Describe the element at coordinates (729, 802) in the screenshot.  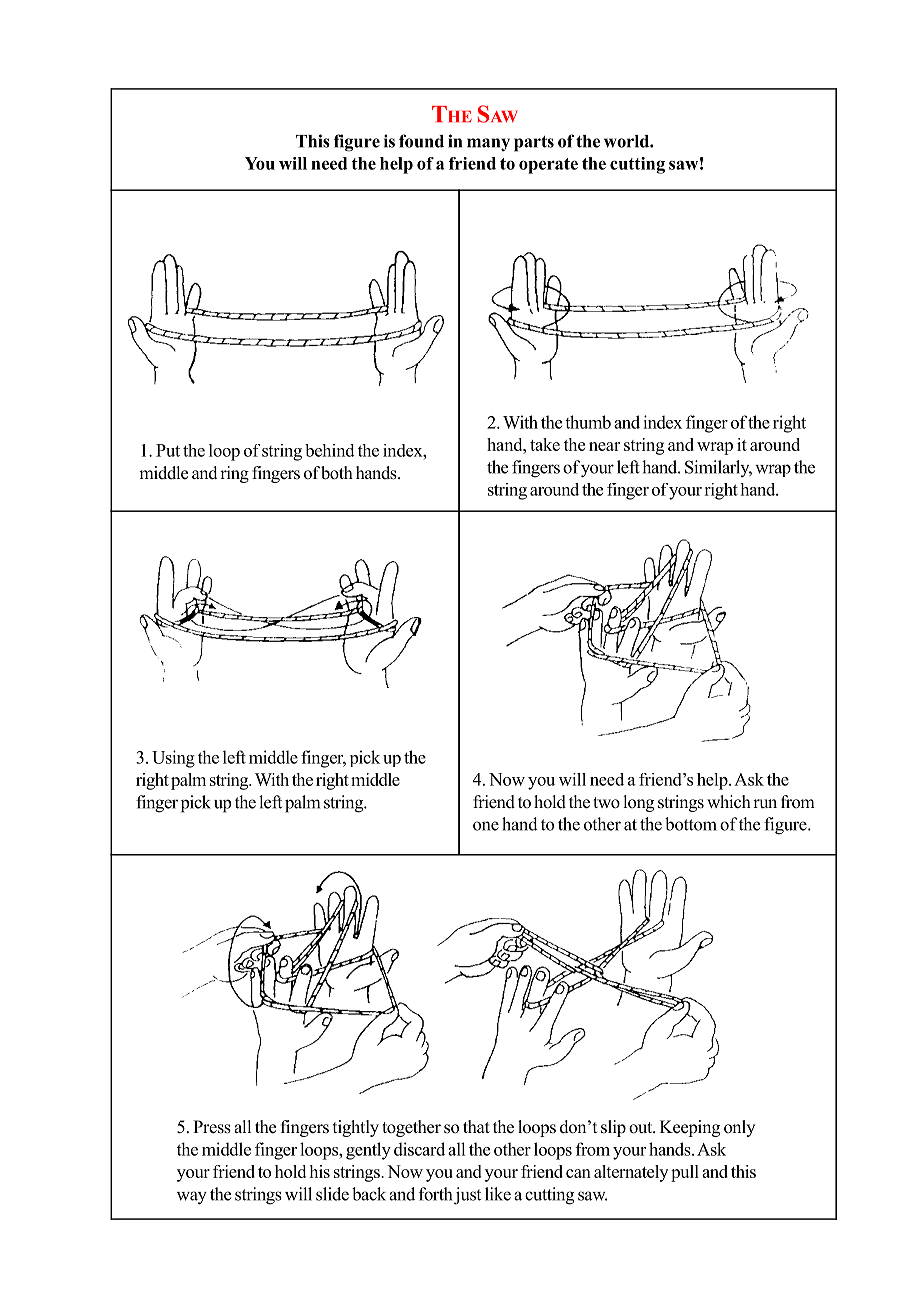
I see `which` at that location.
